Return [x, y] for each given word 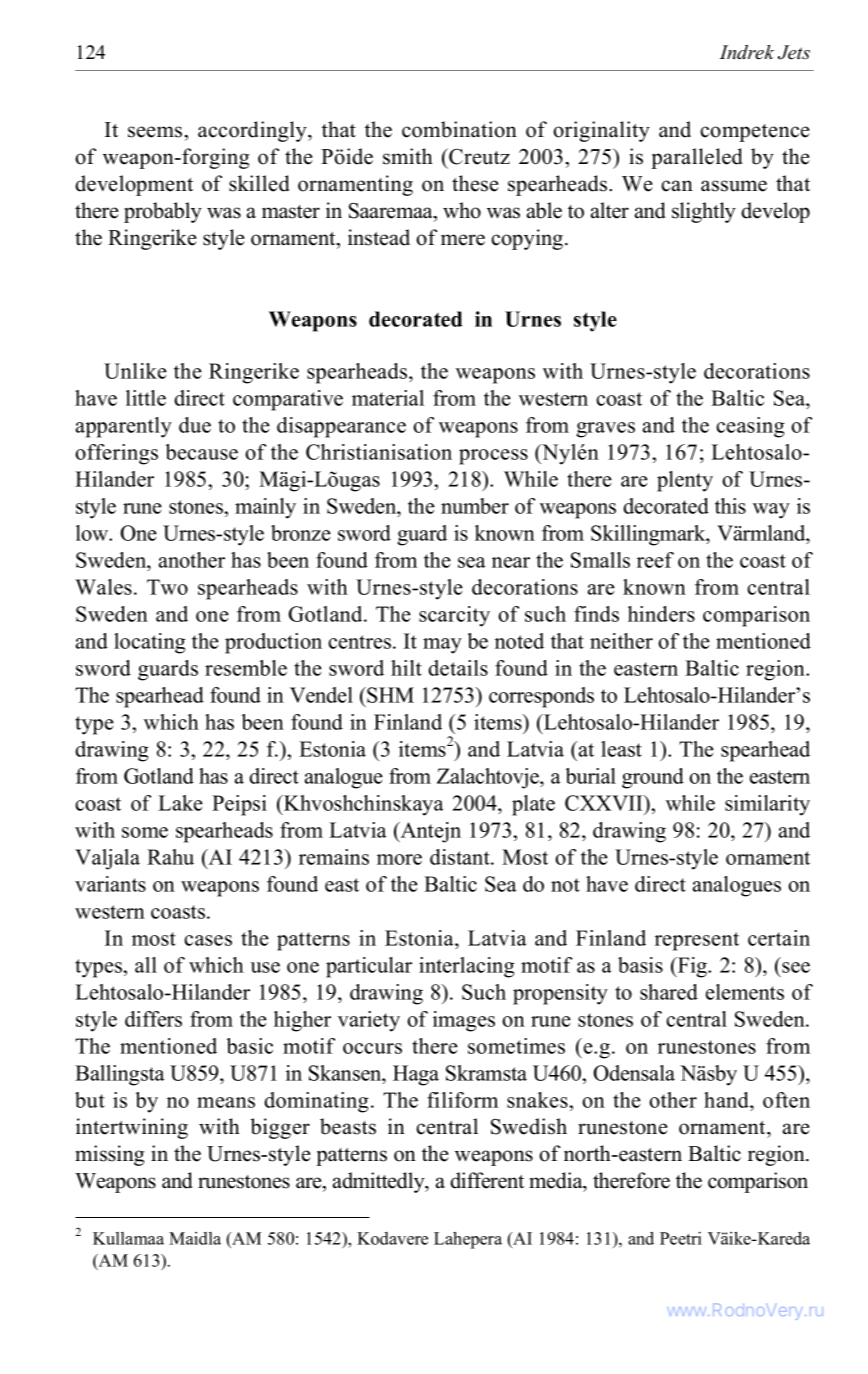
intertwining [132, 1128]
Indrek [746, 52]
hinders [661, 614]
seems [156, 132]
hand [728, 1100]
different [487, 1180]
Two [167, 587]
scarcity [454, 616]
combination [459, 129]
